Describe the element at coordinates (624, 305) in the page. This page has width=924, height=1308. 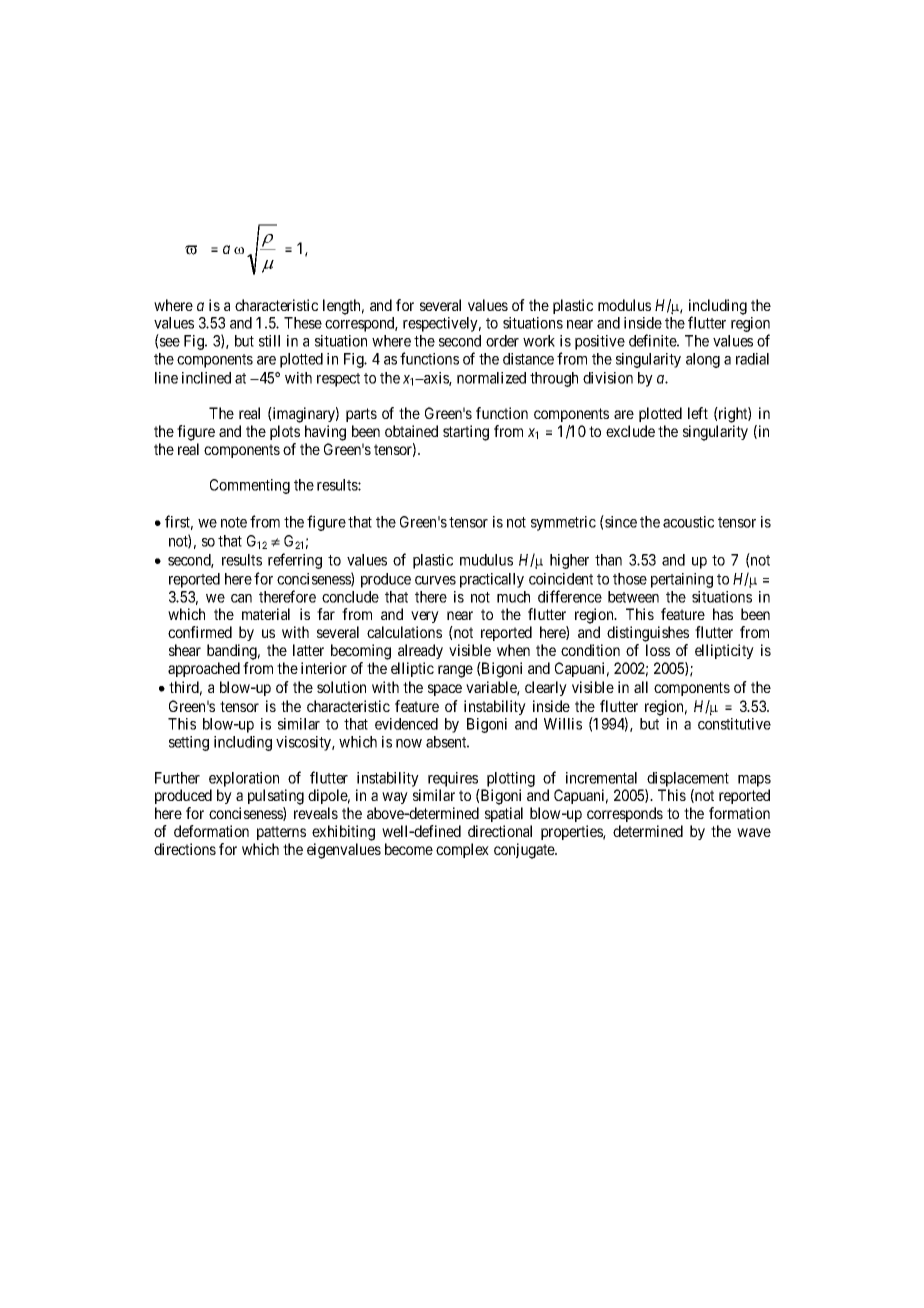
I see `modulus` at that location.
